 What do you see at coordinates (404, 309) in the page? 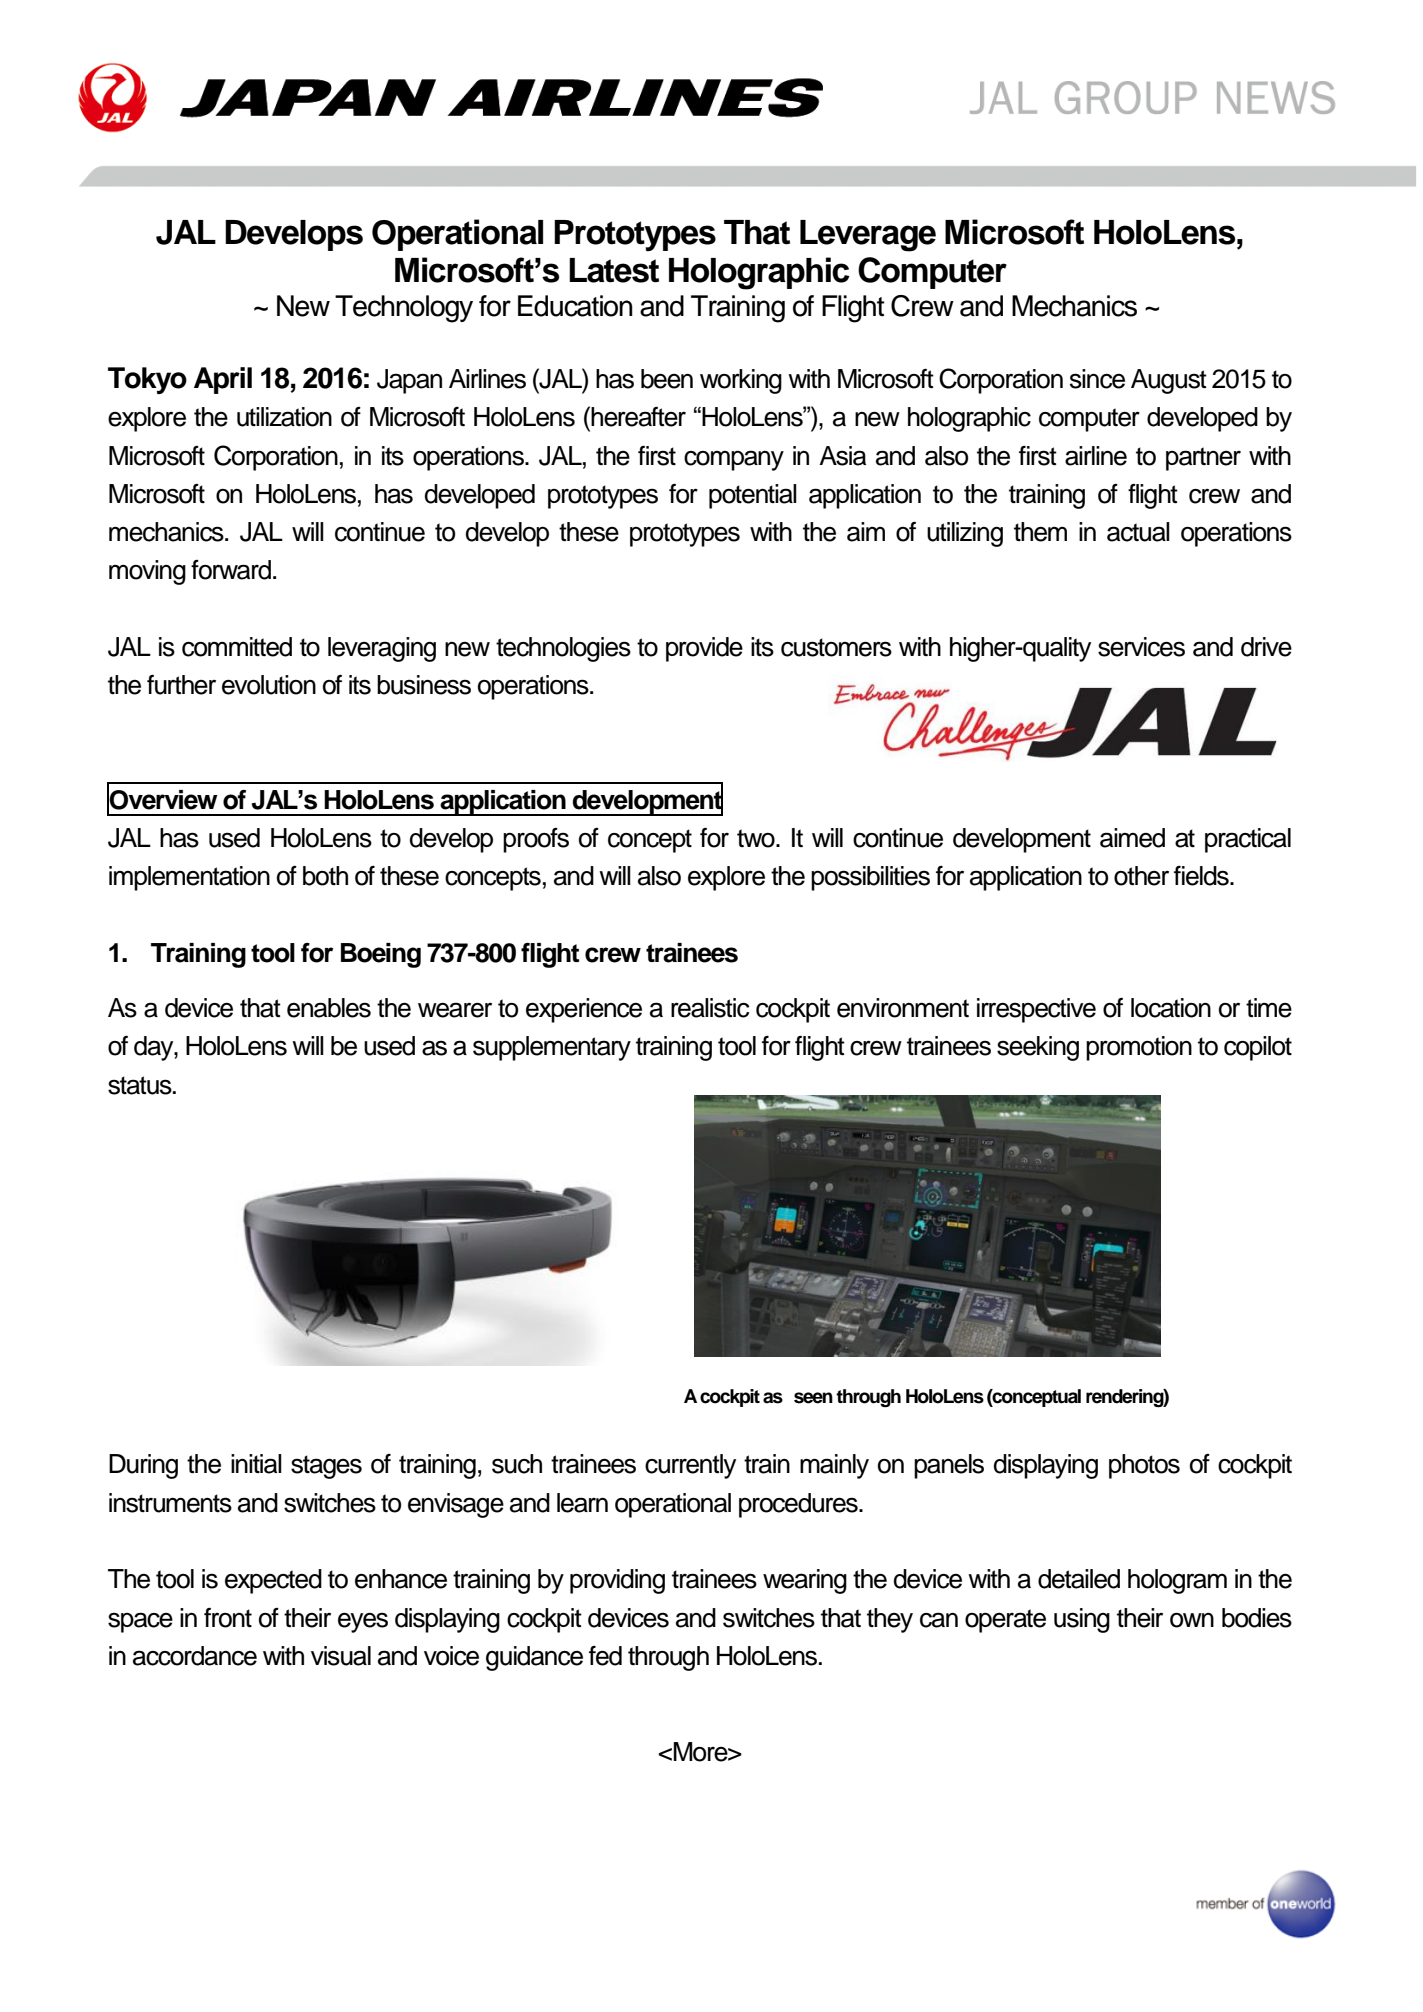
I see `Technology` at bounding box center [404, 309].
